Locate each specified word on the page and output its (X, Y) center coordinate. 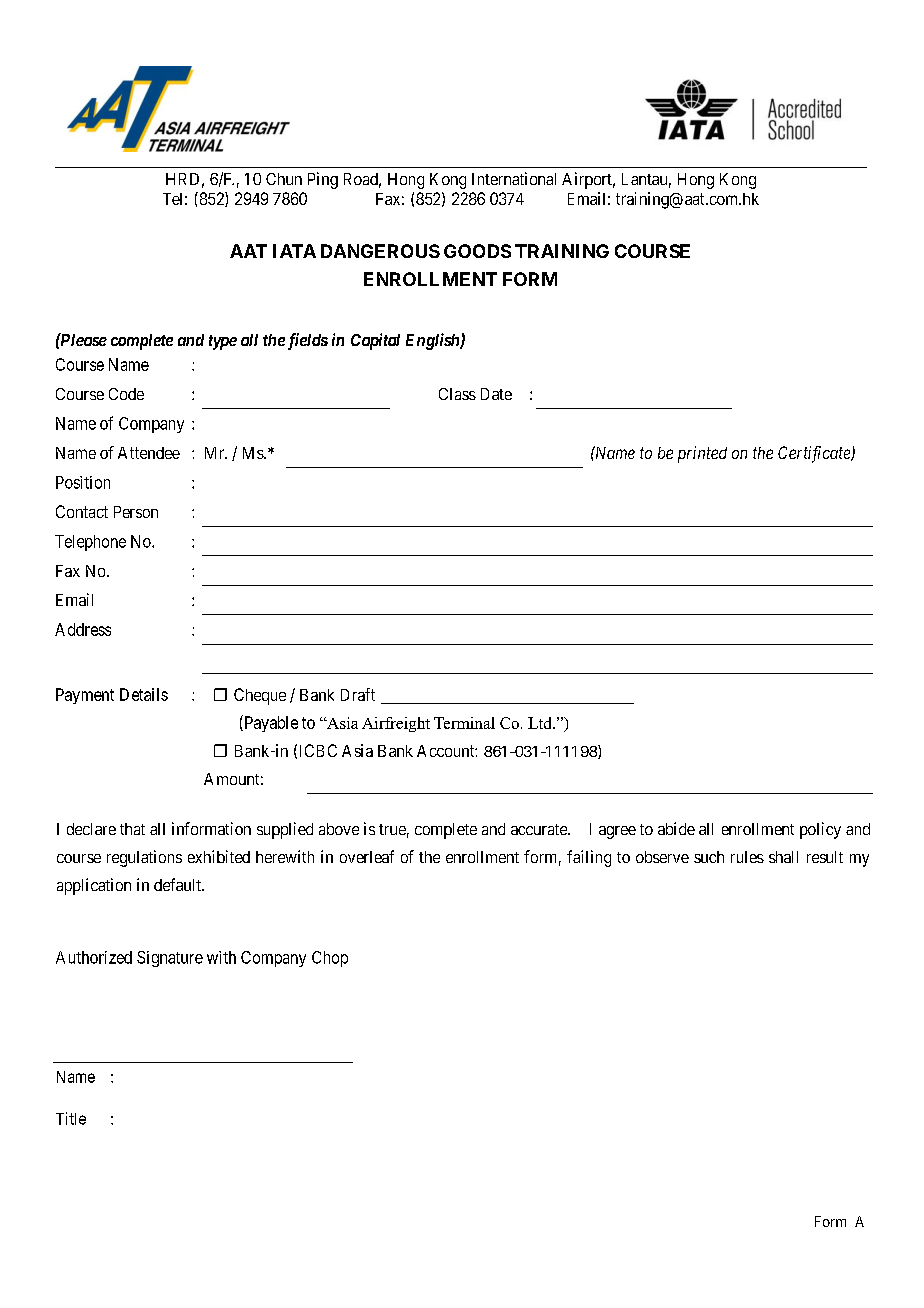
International (514, 178)
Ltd (541, 723)
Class (457, 394)
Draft (358, 694)
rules (747, 857)
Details (144, 694)
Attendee (149, 453)
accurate (540, 829)
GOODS (477, 251)
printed (702, 454)
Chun (284, 179)
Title (71, 1118)
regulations (144, 858)
